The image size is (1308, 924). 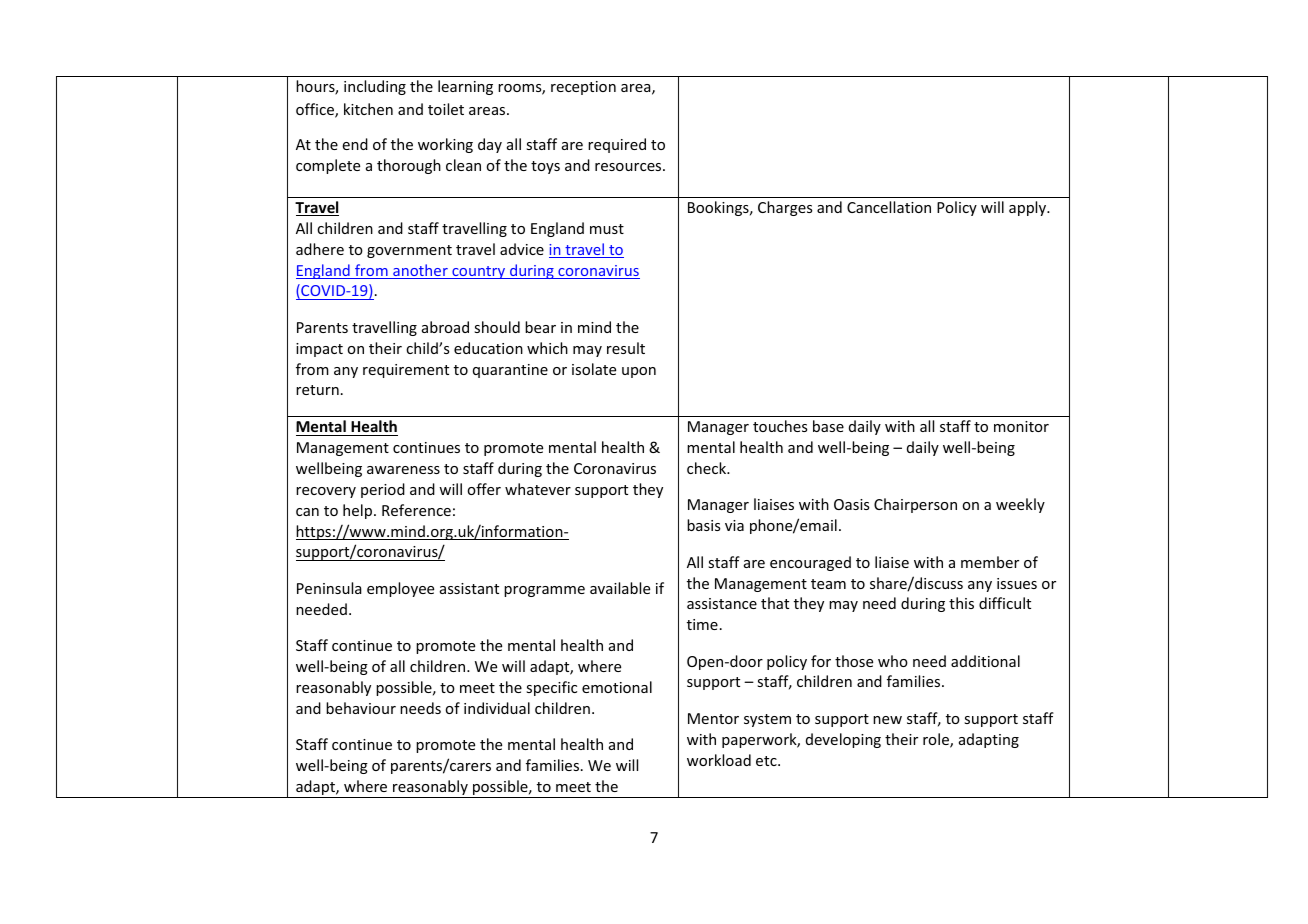 I want to click on awareness, so click(x=403, y=470).
